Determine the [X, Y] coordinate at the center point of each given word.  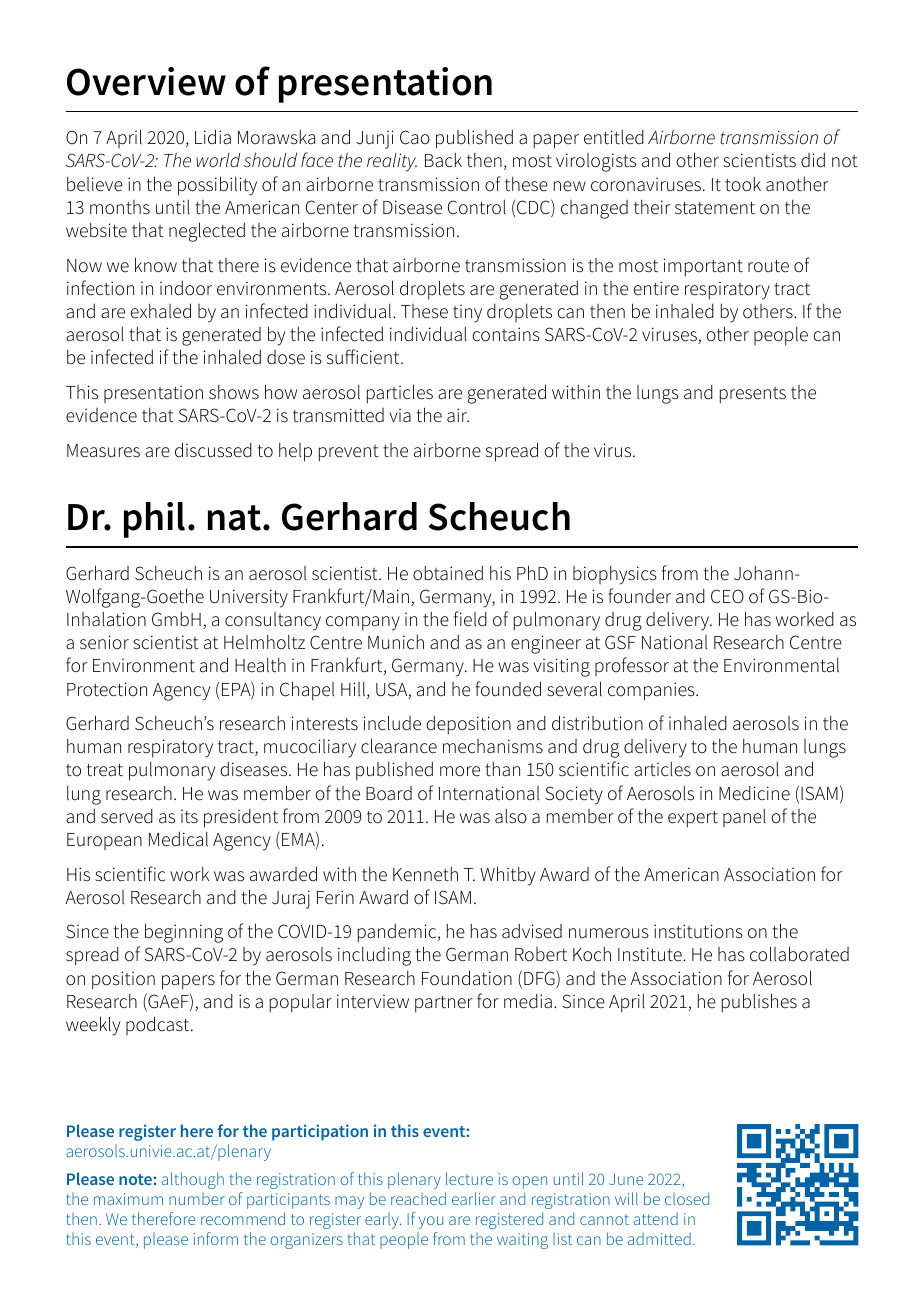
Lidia [213, 137]
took [743, 184]
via [400, 416]
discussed [213, 450]
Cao [415, 137]
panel [744, 818]
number [197, 1199]
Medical [178, 839]
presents [753, 395]
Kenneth [425, 874]
